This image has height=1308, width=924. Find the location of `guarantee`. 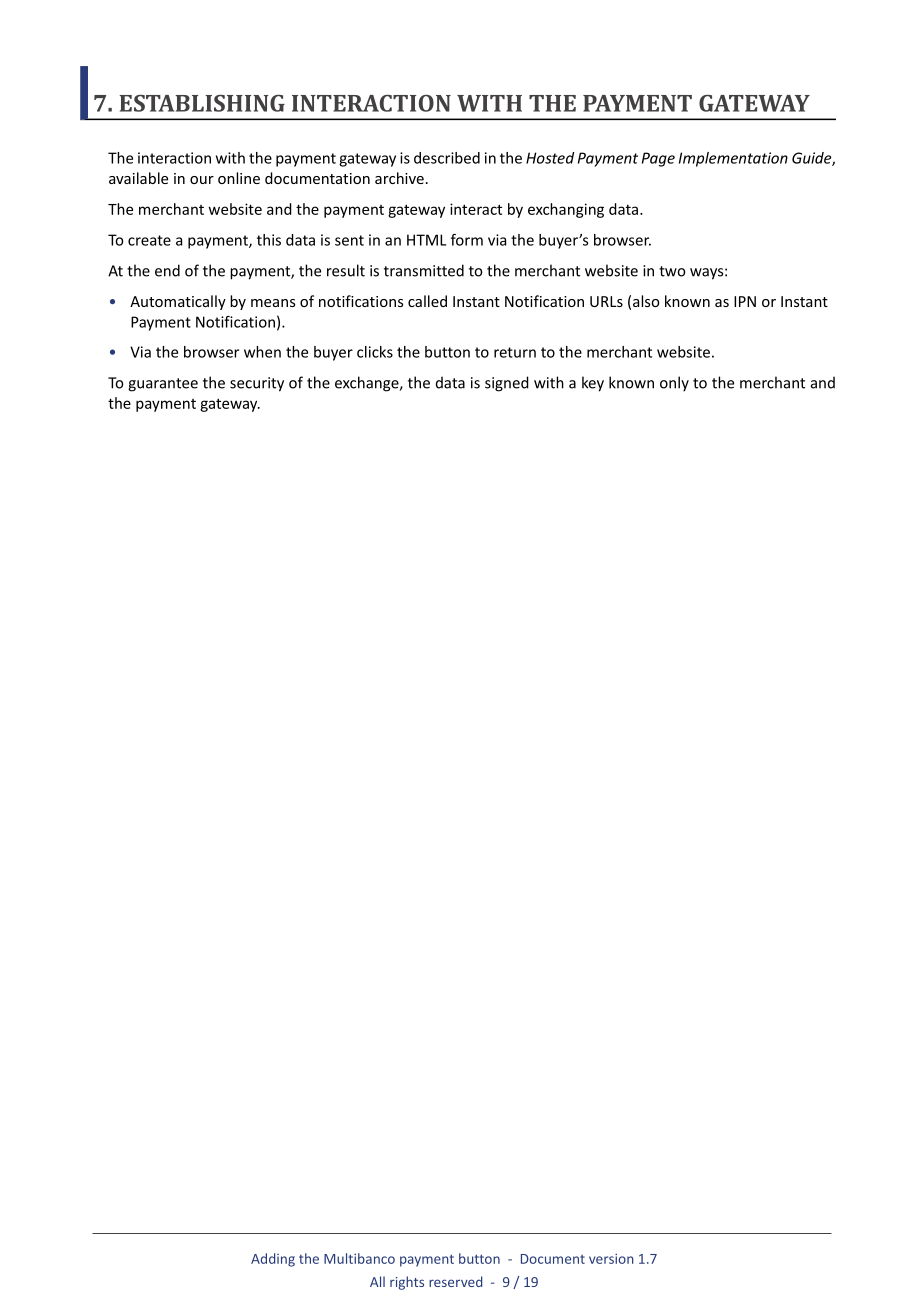

guarantee is located at coordinates (163, 385).
